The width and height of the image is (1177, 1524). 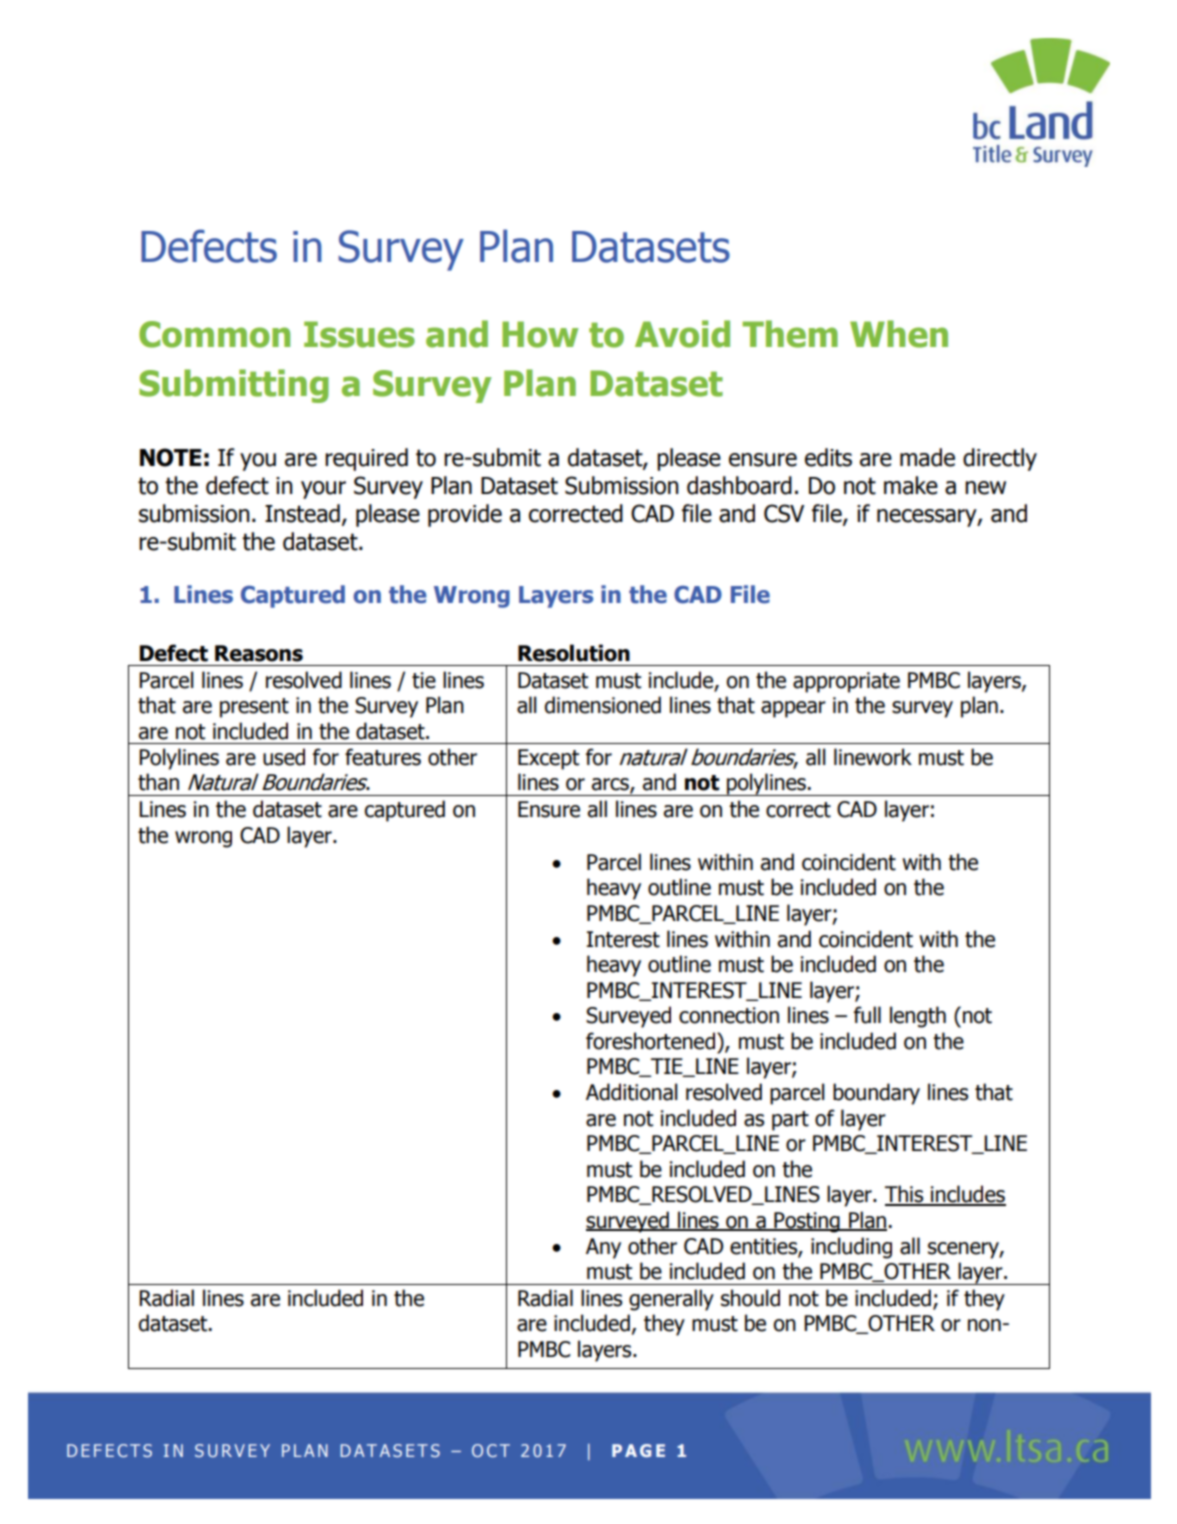 I want to click on How, so click(x=540, y=334).
